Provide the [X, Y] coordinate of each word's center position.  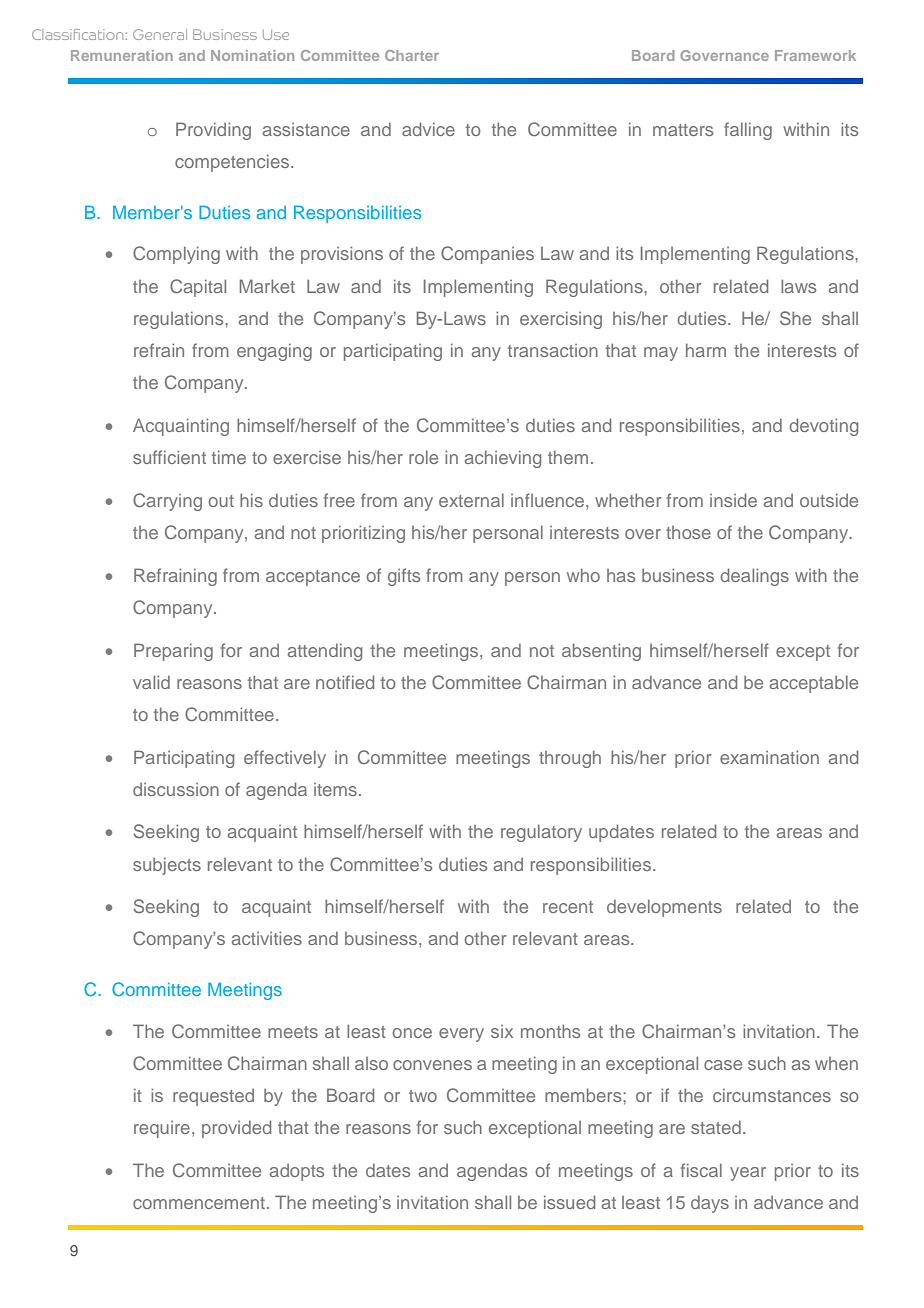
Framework [815, 55]
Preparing [173, 652]
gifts [404, 577]
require [162, 1129]
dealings [755, 577]
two [423, 1096]
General [160, 34]
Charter [412, 55]
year [748, 1174]
